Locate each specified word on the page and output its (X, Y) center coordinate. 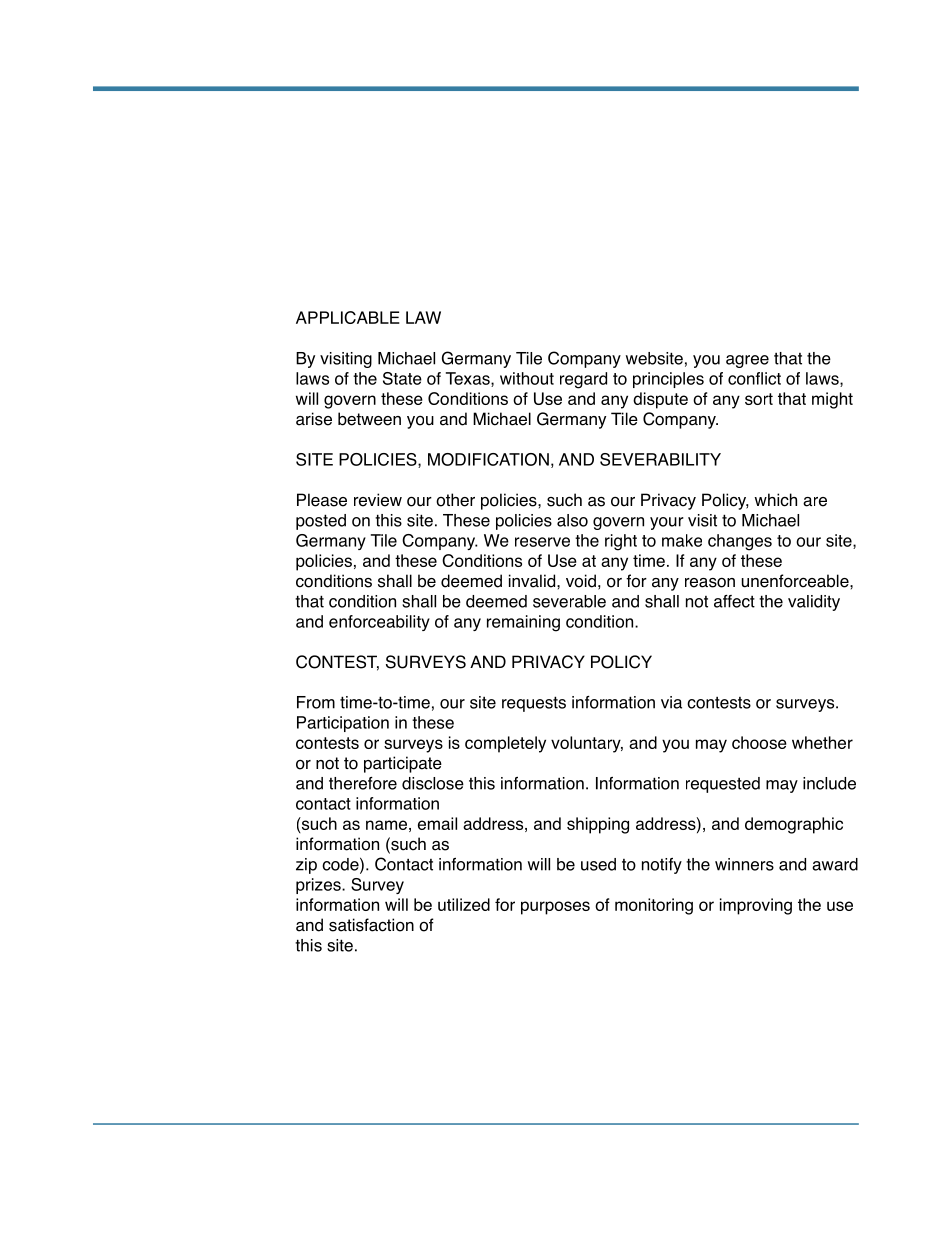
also (572, 520)
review (378, 500)
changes (740, 542)
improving (756, 906)
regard (583, 380)
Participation (343, 724)
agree (747, 361)
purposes (555, 908)
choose (759, 742)
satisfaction (371, 925)
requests (534, 704)
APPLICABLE (348, 317)
